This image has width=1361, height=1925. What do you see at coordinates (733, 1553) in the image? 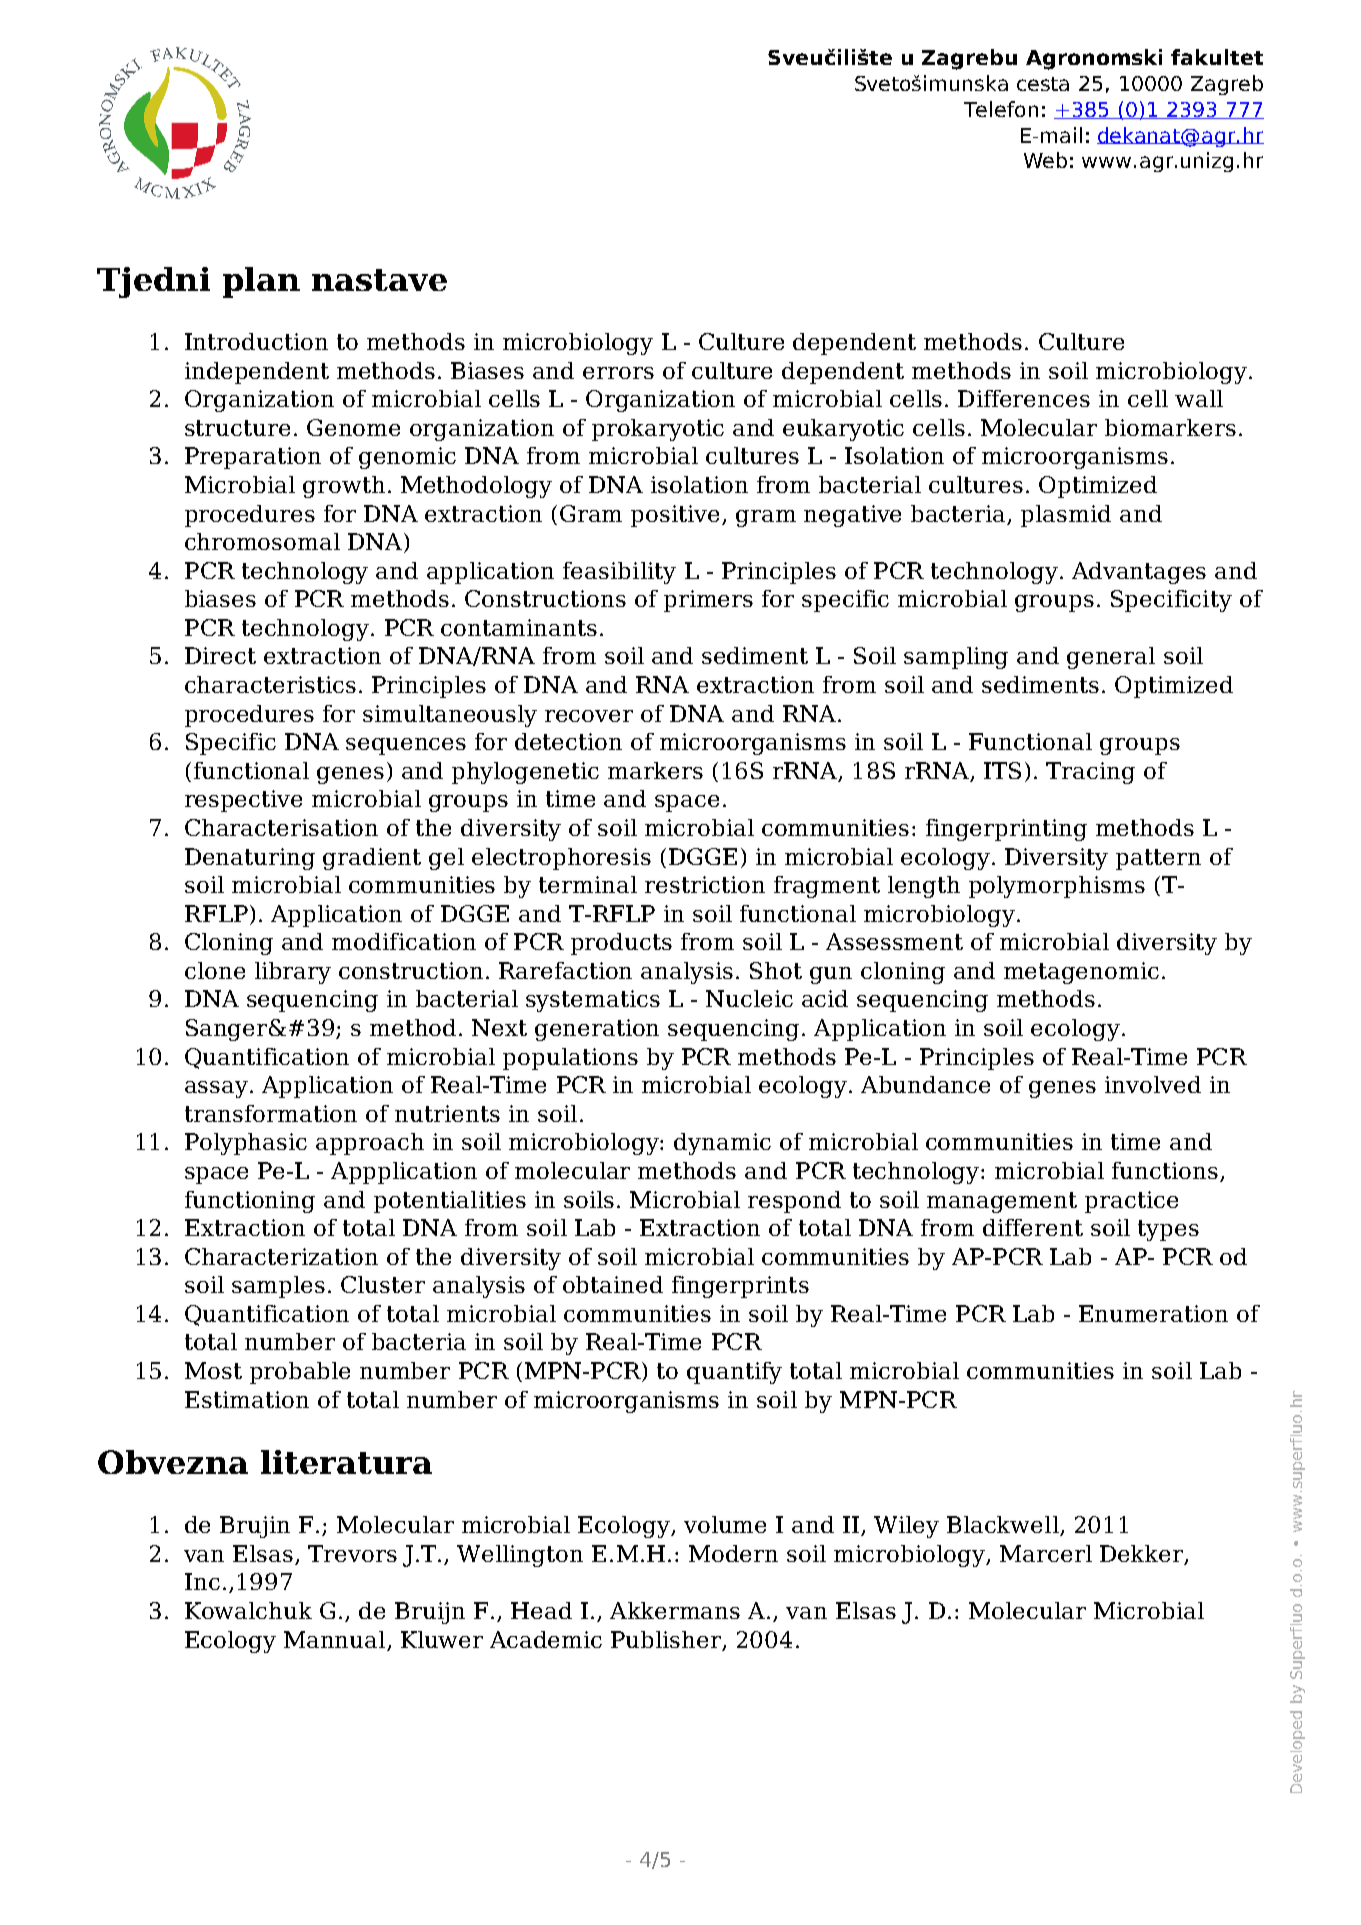
I see `Modern` at bounding box center [733, 1553].
